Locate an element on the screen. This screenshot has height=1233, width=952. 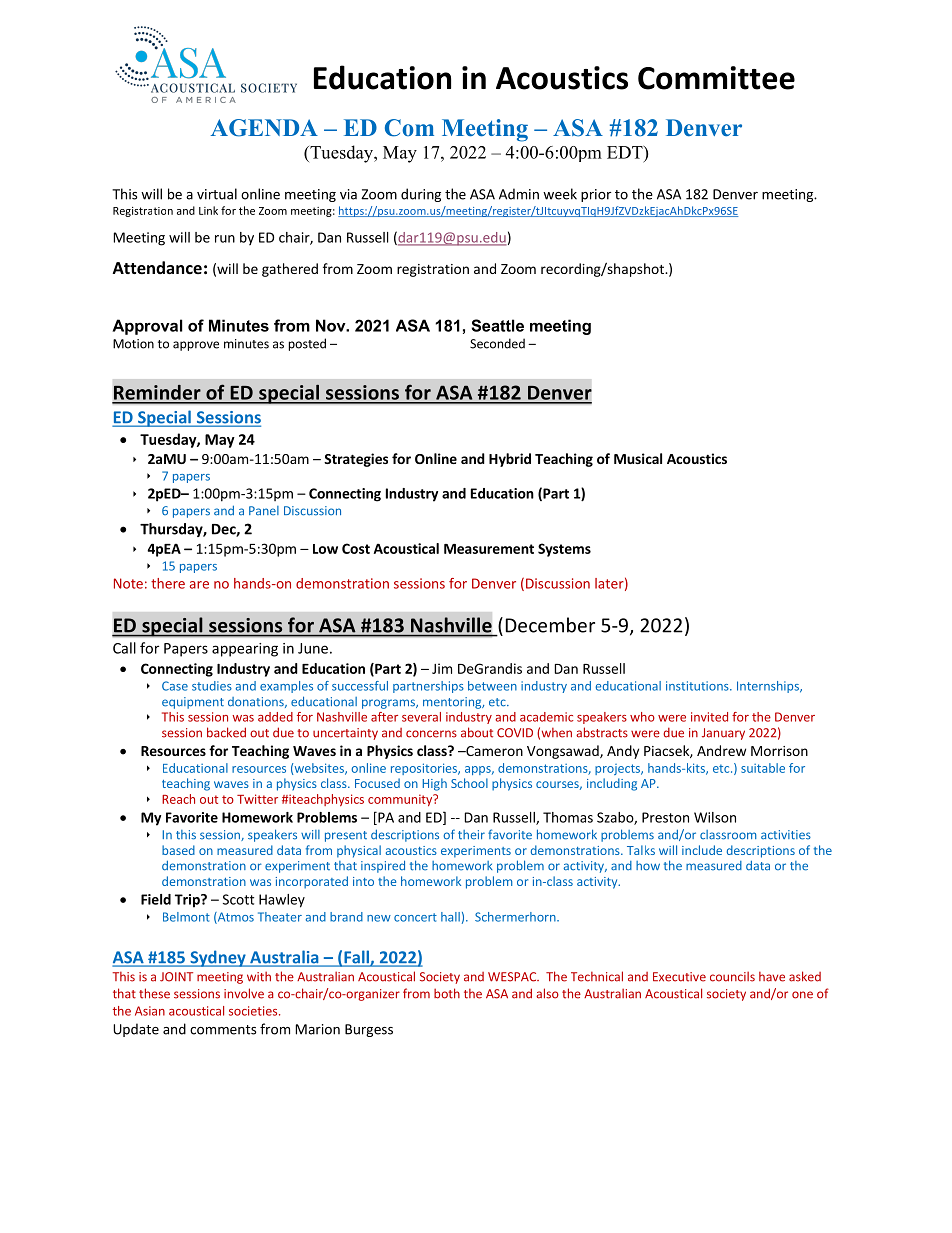
invited is located at coordinates (709, 717).
